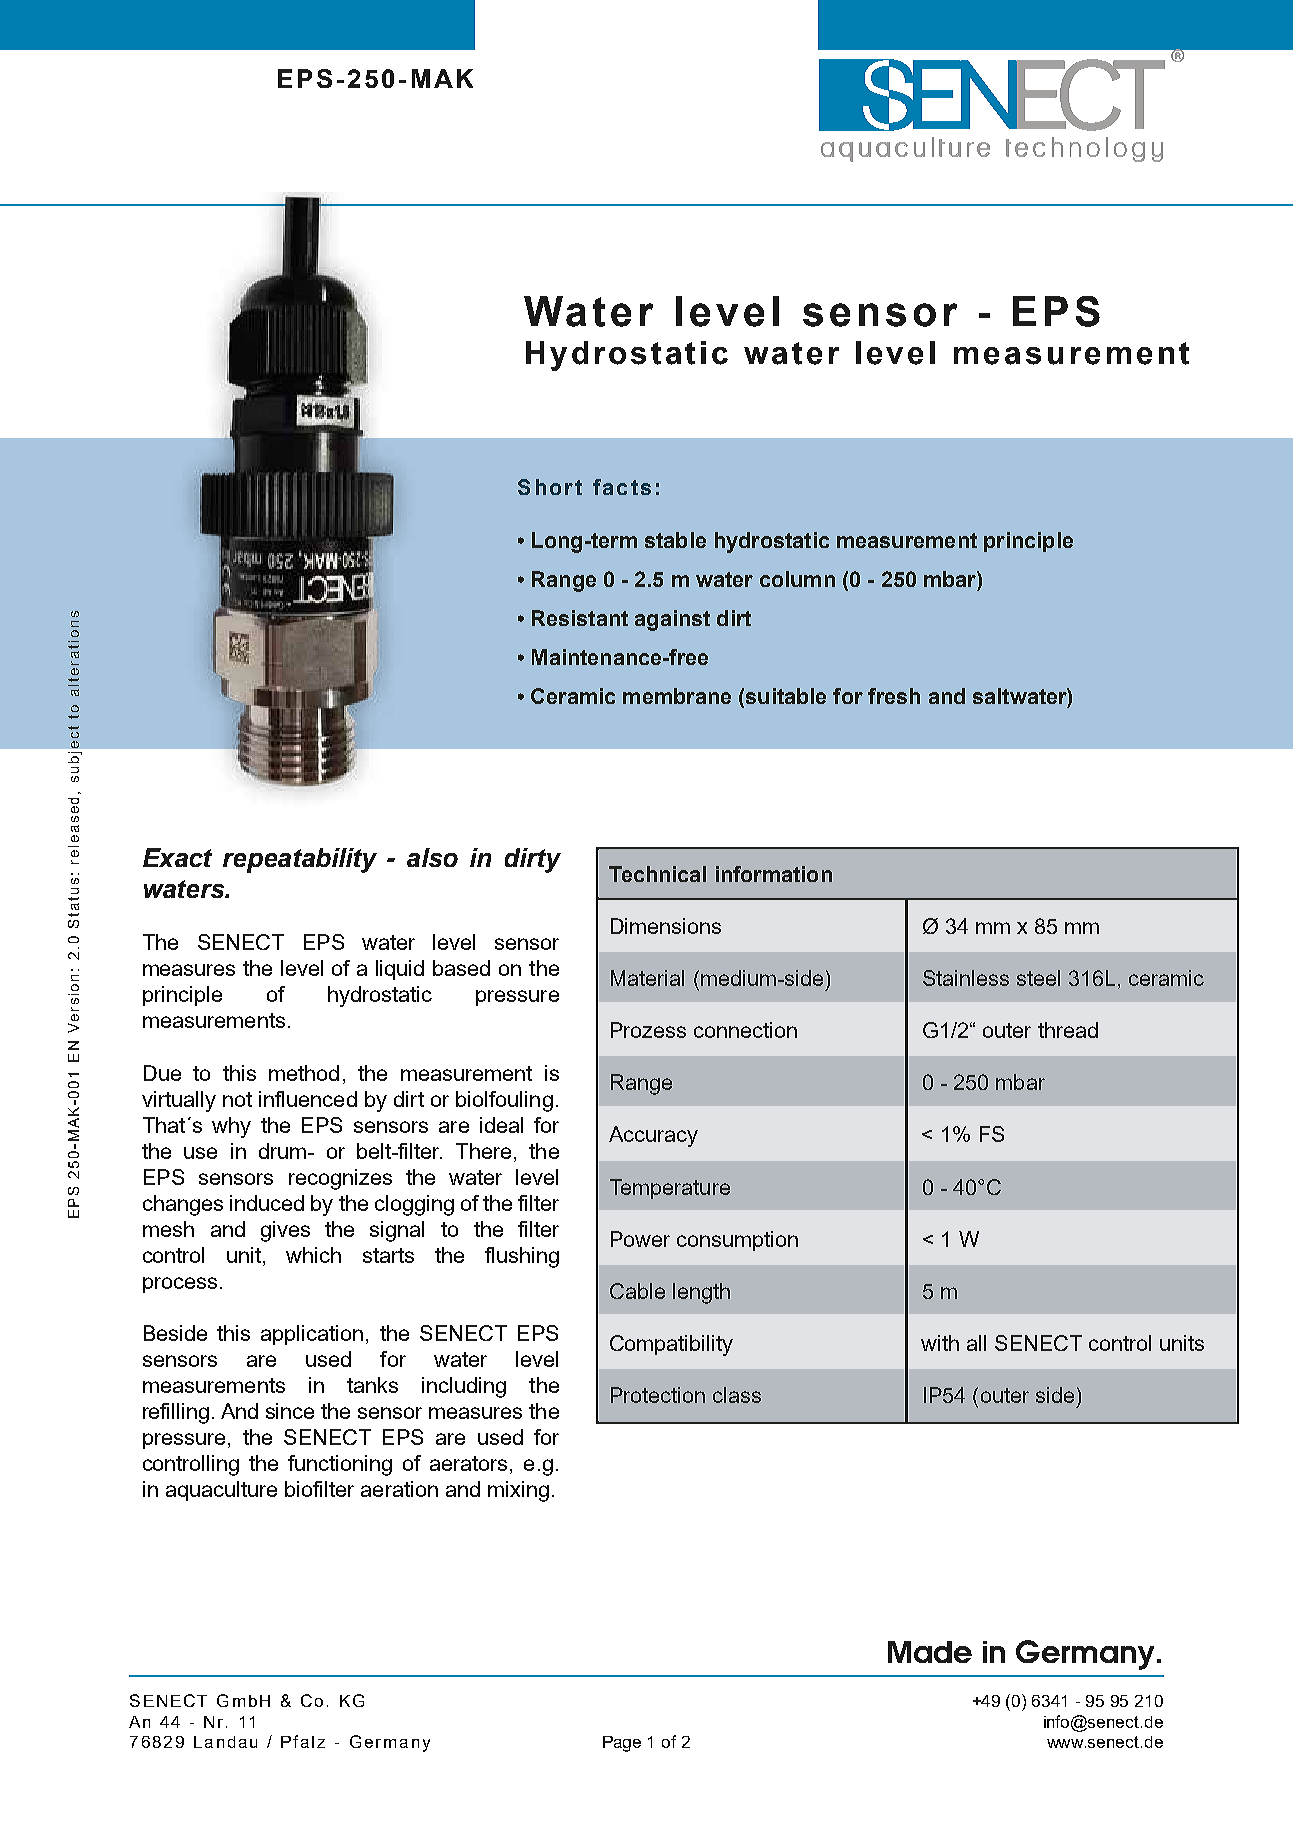 The image size is (1293, 1828). What do you see at coordinates (550, 487) in the screenshot?
I see `Short` at bounding box center [550, 487].
